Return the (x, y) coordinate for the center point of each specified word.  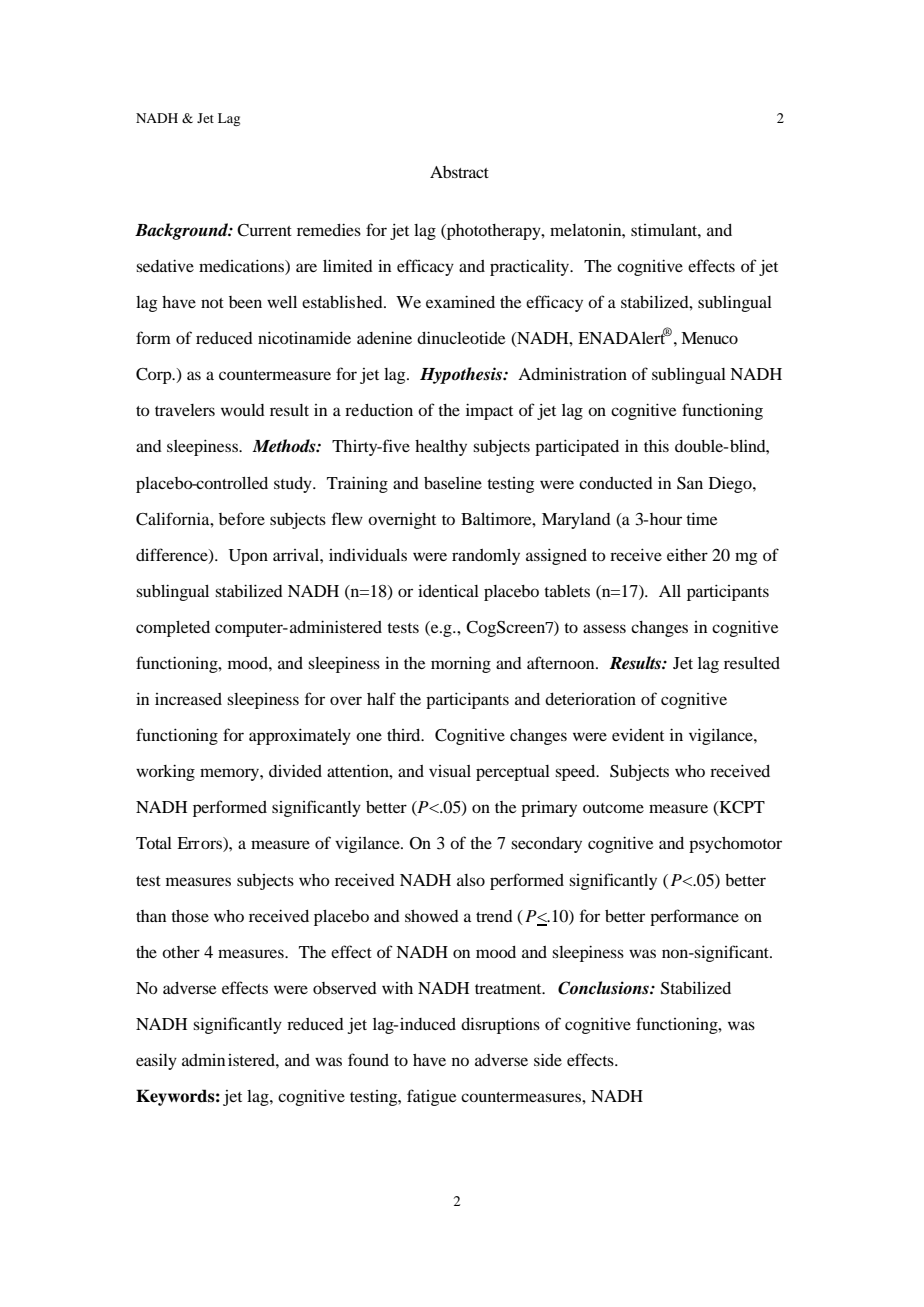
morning (461, 664)
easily (156, 1061)
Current (264, 230)
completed (173, 629)
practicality (531, 267)
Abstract (459, 172)
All (670, 591)
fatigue (432, 1097)
